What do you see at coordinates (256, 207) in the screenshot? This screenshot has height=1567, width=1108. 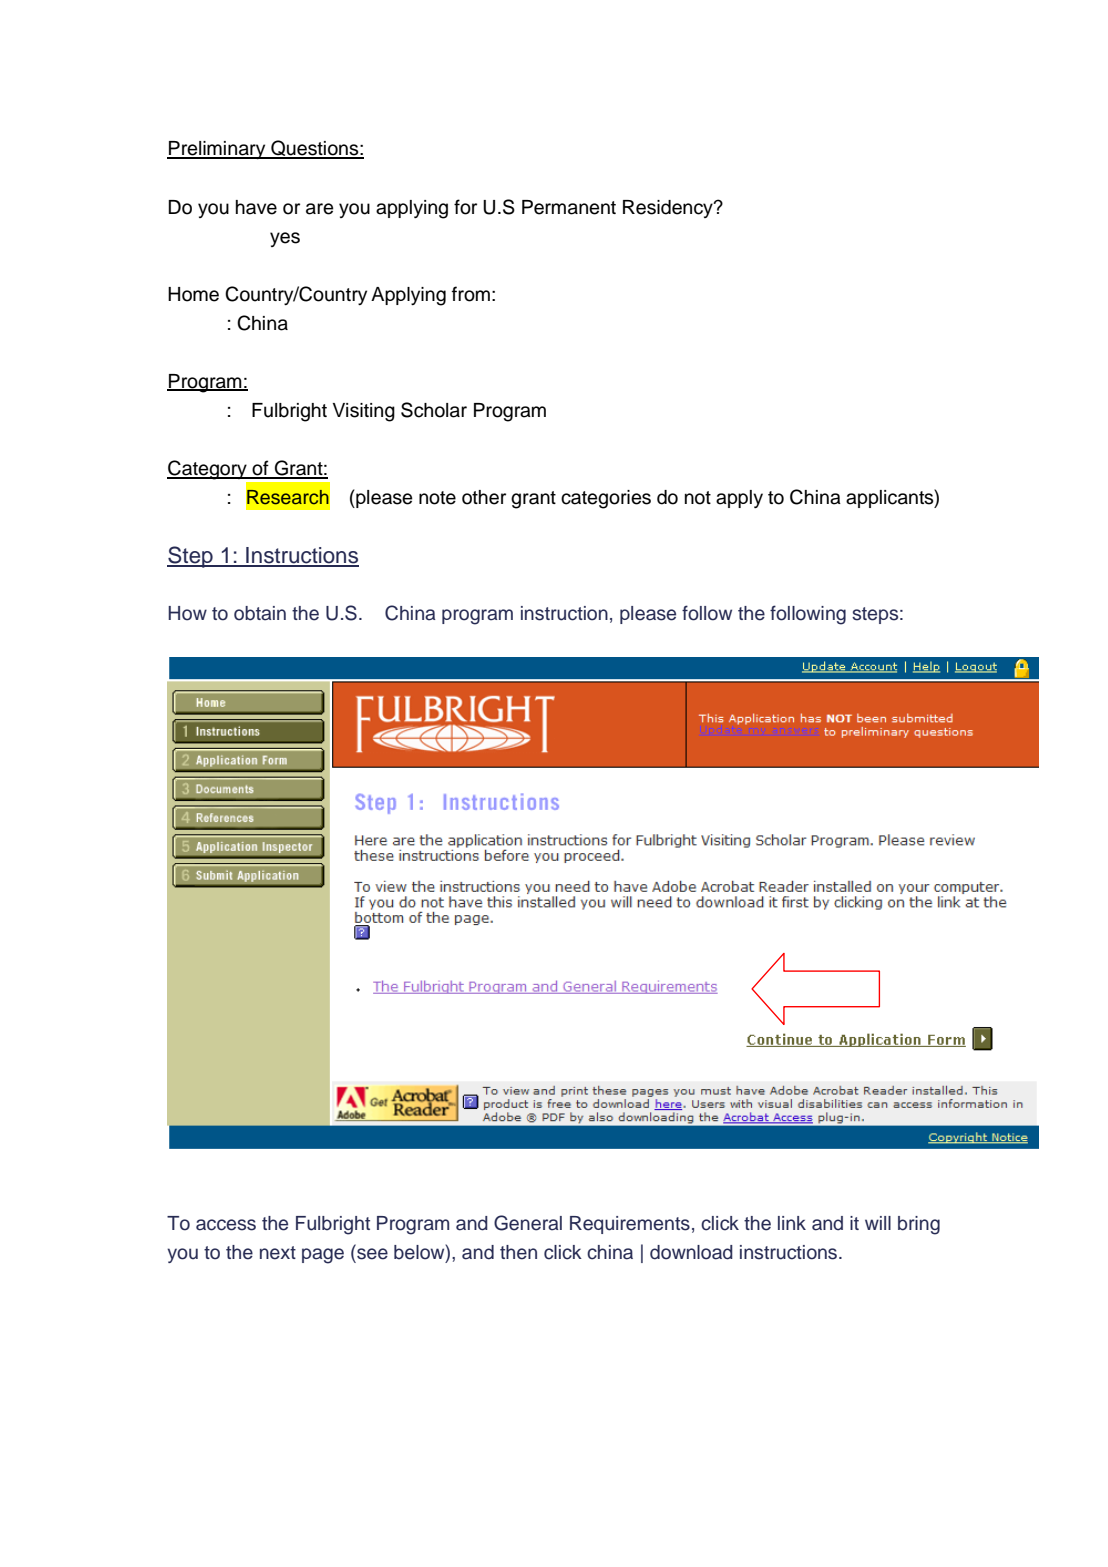 I see `have` at bounding box center [256, 207].
